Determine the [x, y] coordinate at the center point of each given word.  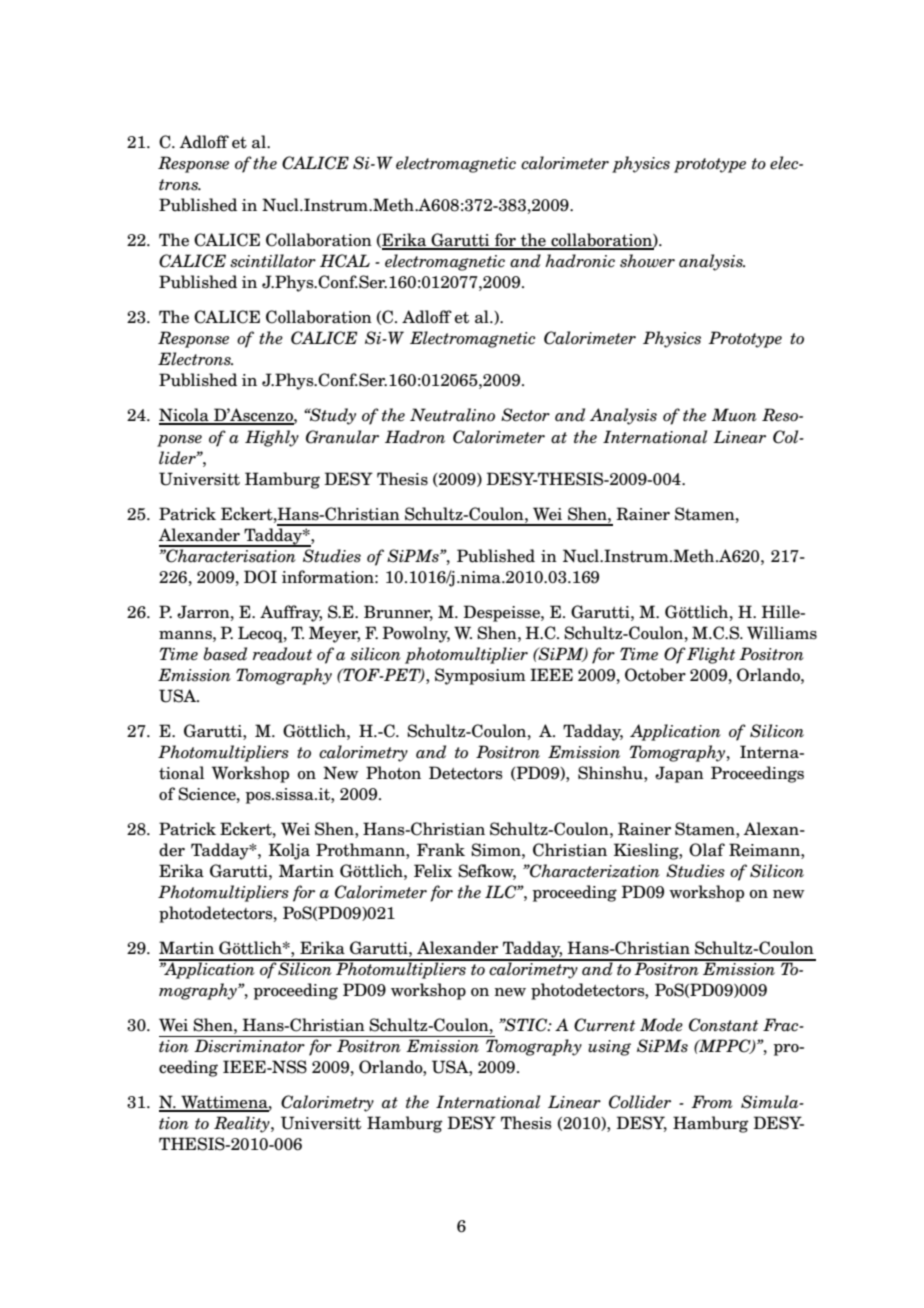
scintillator [273, 261]
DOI [260, 577]
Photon [393, 773]
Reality [243, 1124]
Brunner [398, 612]
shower [647, 261]
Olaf [707, 850]
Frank [441, 850]
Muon [734, 415]
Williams [782, 633]
